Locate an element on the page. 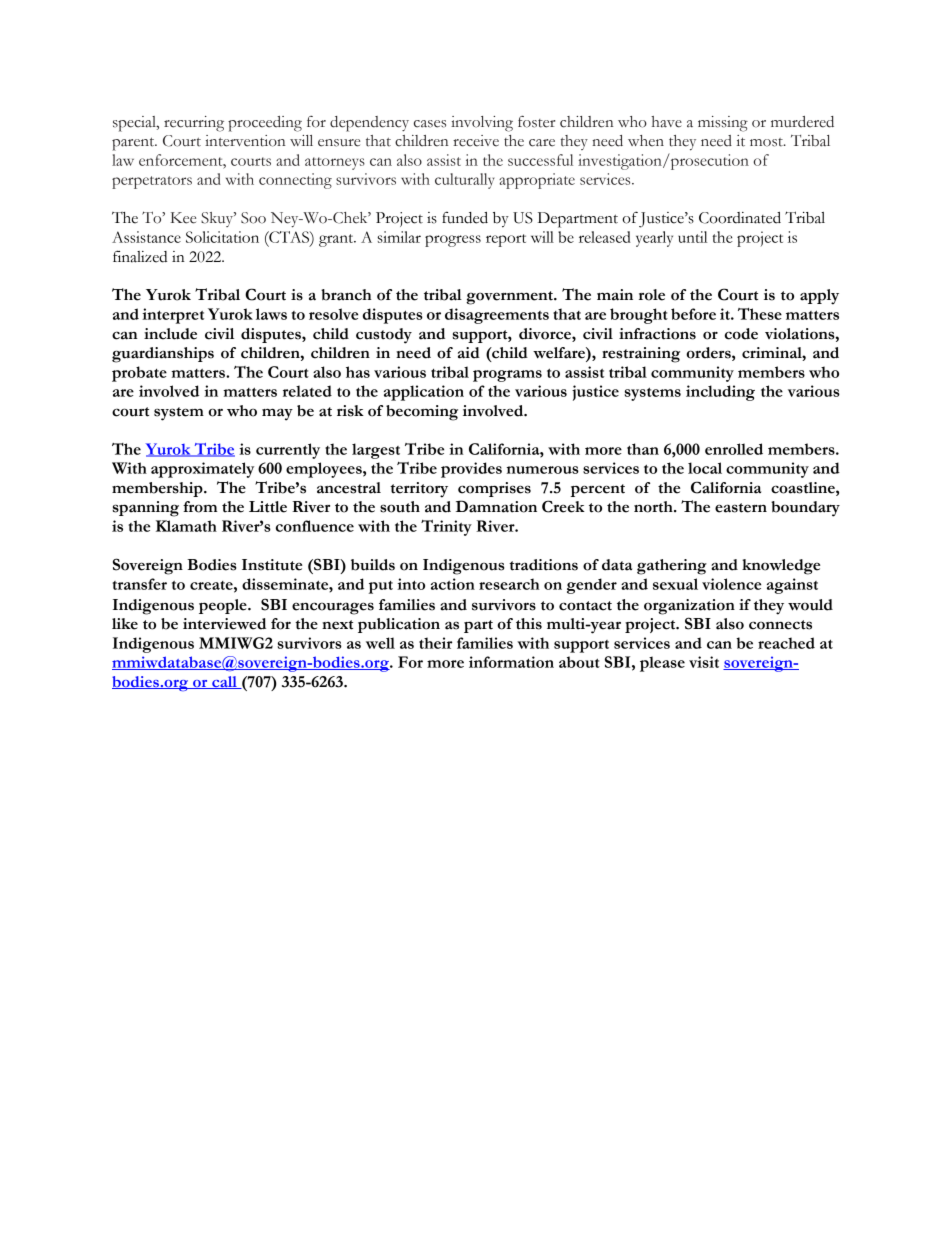 This document has width=952, height=1233. eastern is located at coordinates (741, 508).
